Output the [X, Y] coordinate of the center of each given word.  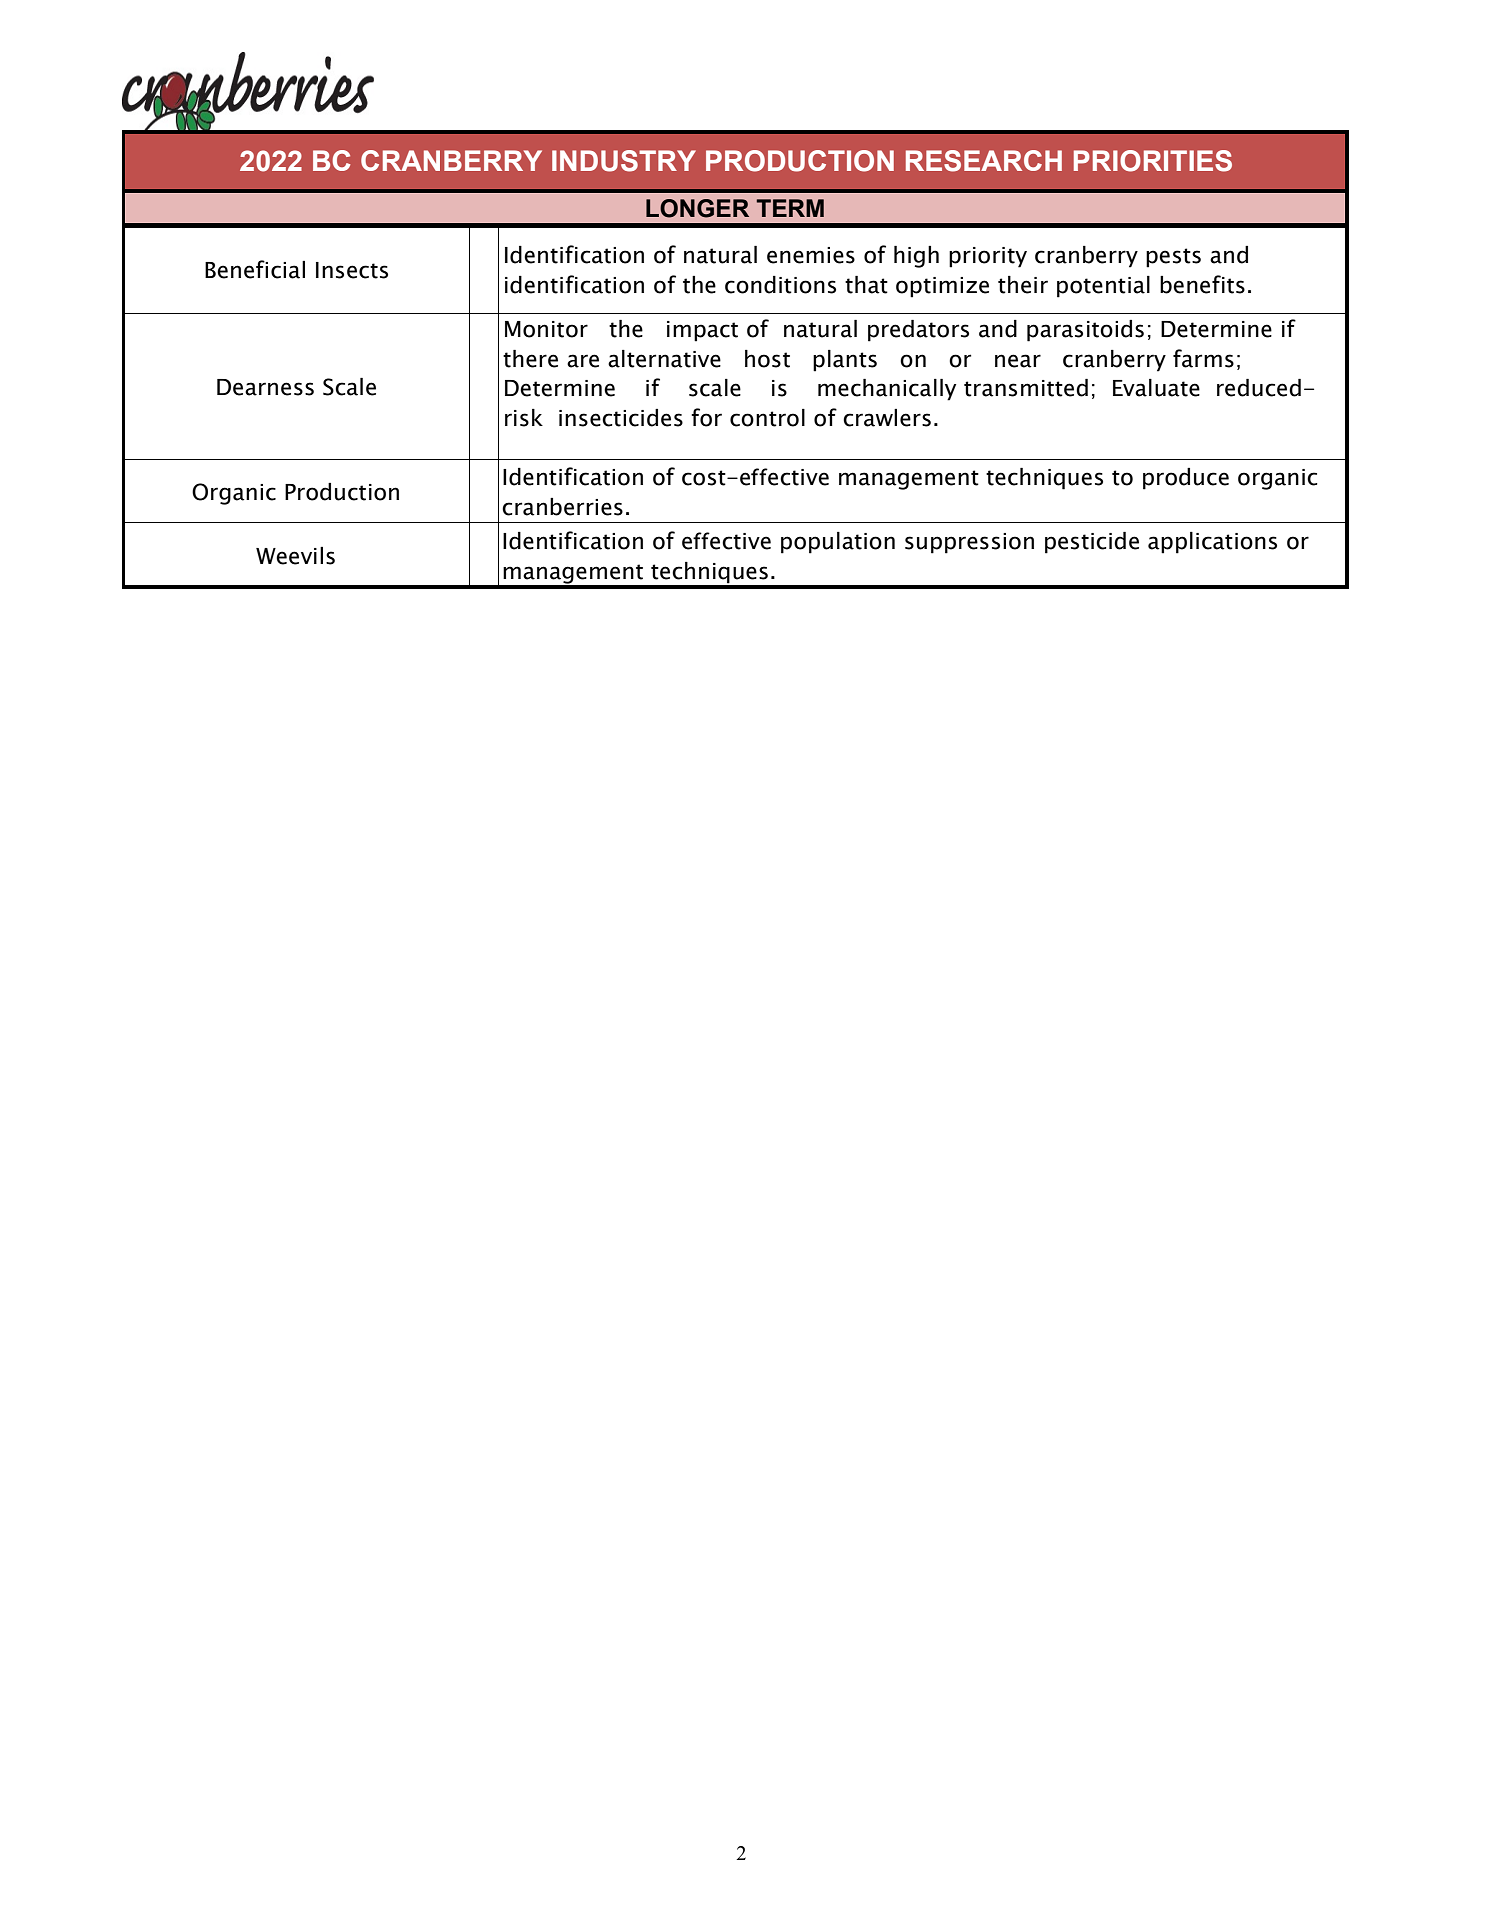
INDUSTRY [624, 161]
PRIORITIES [1153, 161]
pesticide [1092, 543]
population [838, 543]
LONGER [697, 208]
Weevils [295, 556]
